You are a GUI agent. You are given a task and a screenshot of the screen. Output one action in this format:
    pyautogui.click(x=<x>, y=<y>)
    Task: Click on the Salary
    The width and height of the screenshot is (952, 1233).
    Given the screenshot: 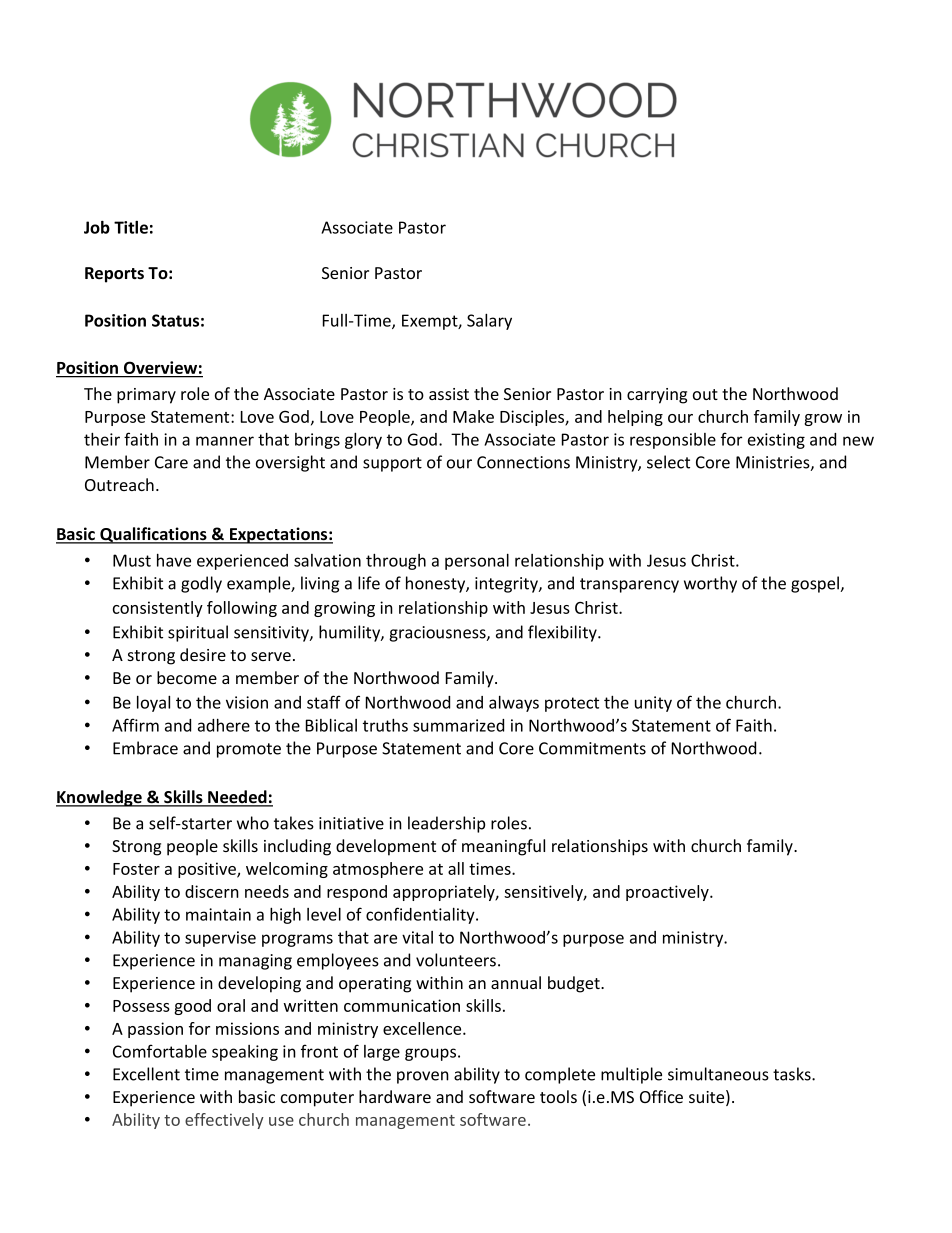 What is the action you would take?
    pyautogui.click(x=489, y=321)
